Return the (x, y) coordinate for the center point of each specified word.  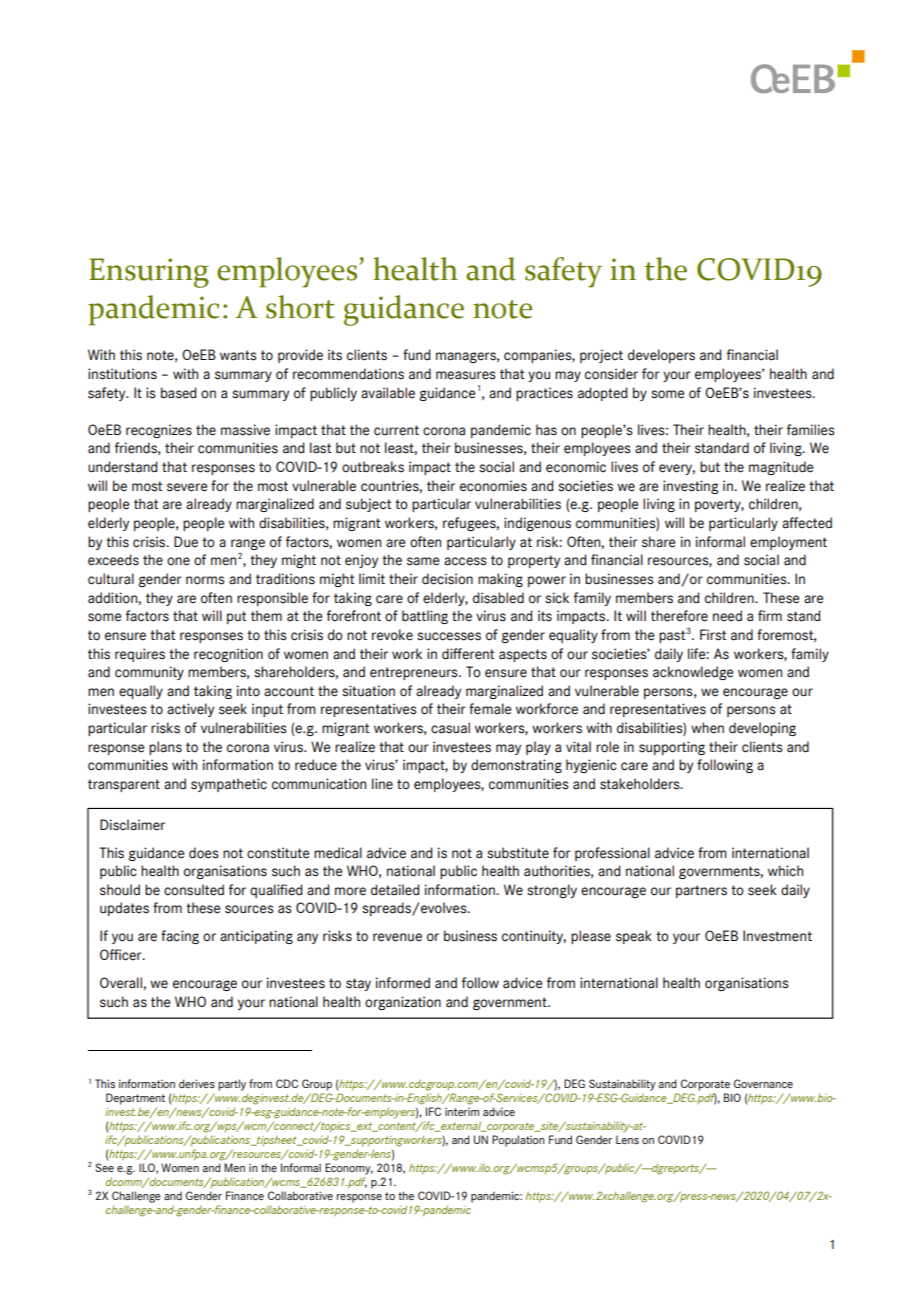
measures (465, 375)
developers (661, 356)
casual (450, 728)
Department (135, 1099)
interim (462, 1112)
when (707, 728)
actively (190, 710)
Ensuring (149, 273)
